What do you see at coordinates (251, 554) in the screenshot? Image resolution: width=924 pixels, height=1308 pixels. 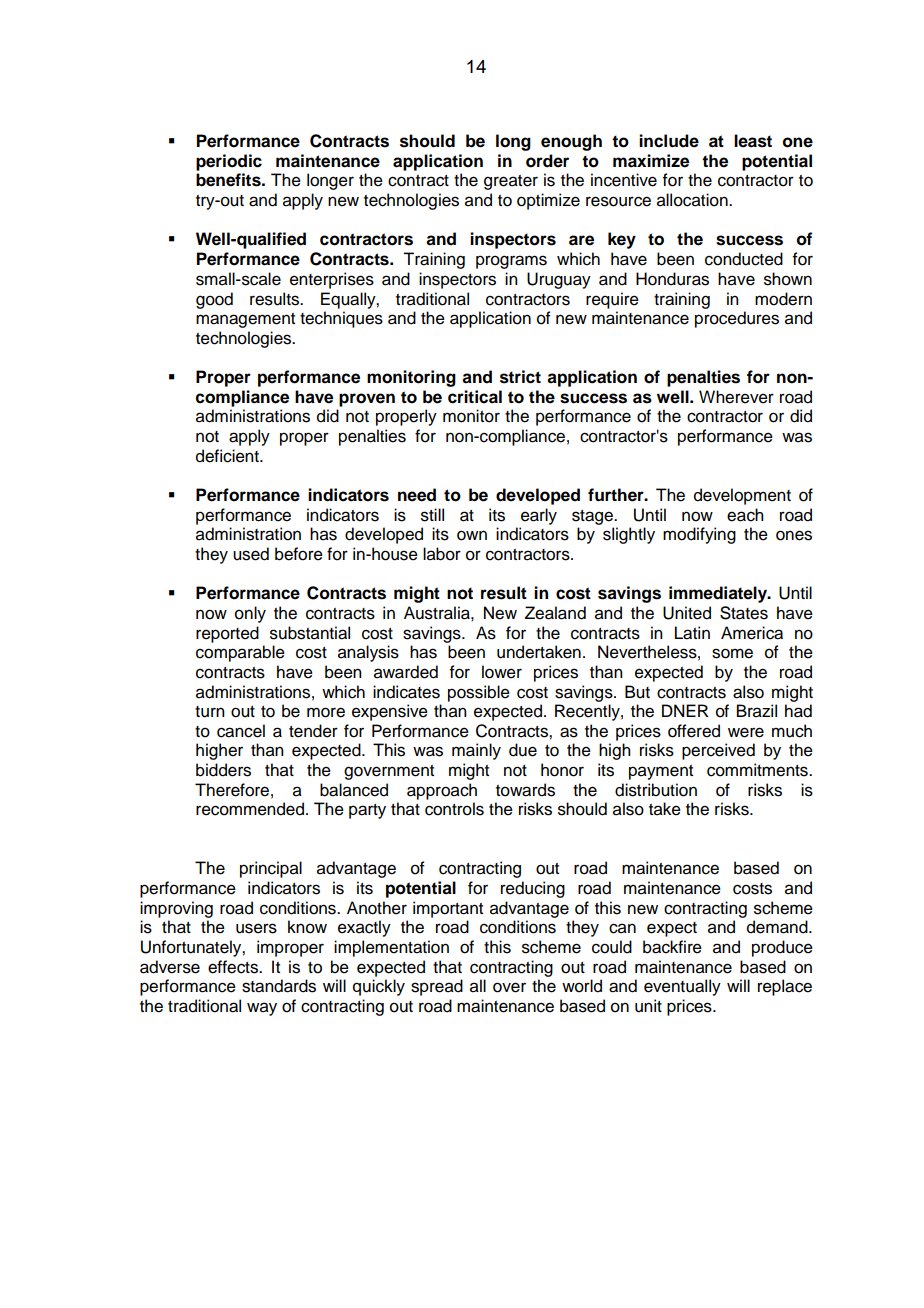 I see `used` at bounding box center [251, 554].
